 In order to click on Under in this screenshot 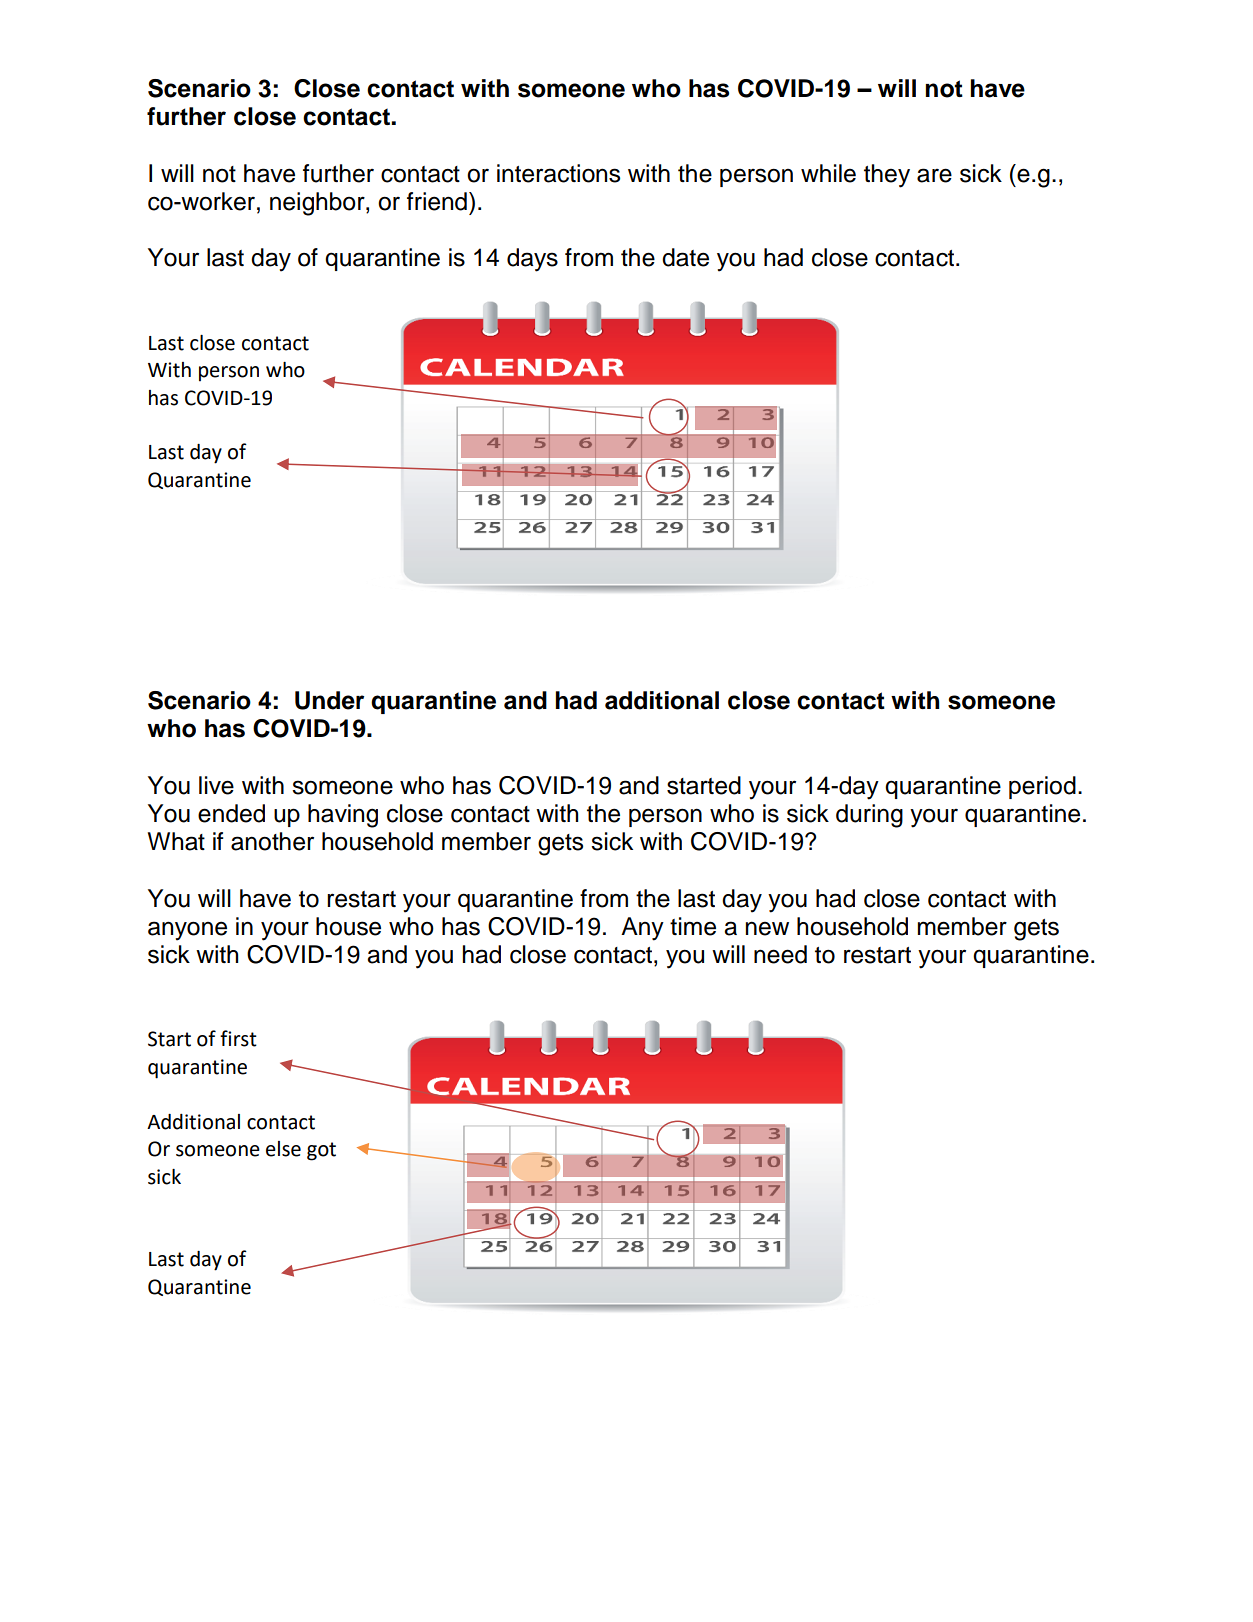, I will do `click(329, 700)`.
